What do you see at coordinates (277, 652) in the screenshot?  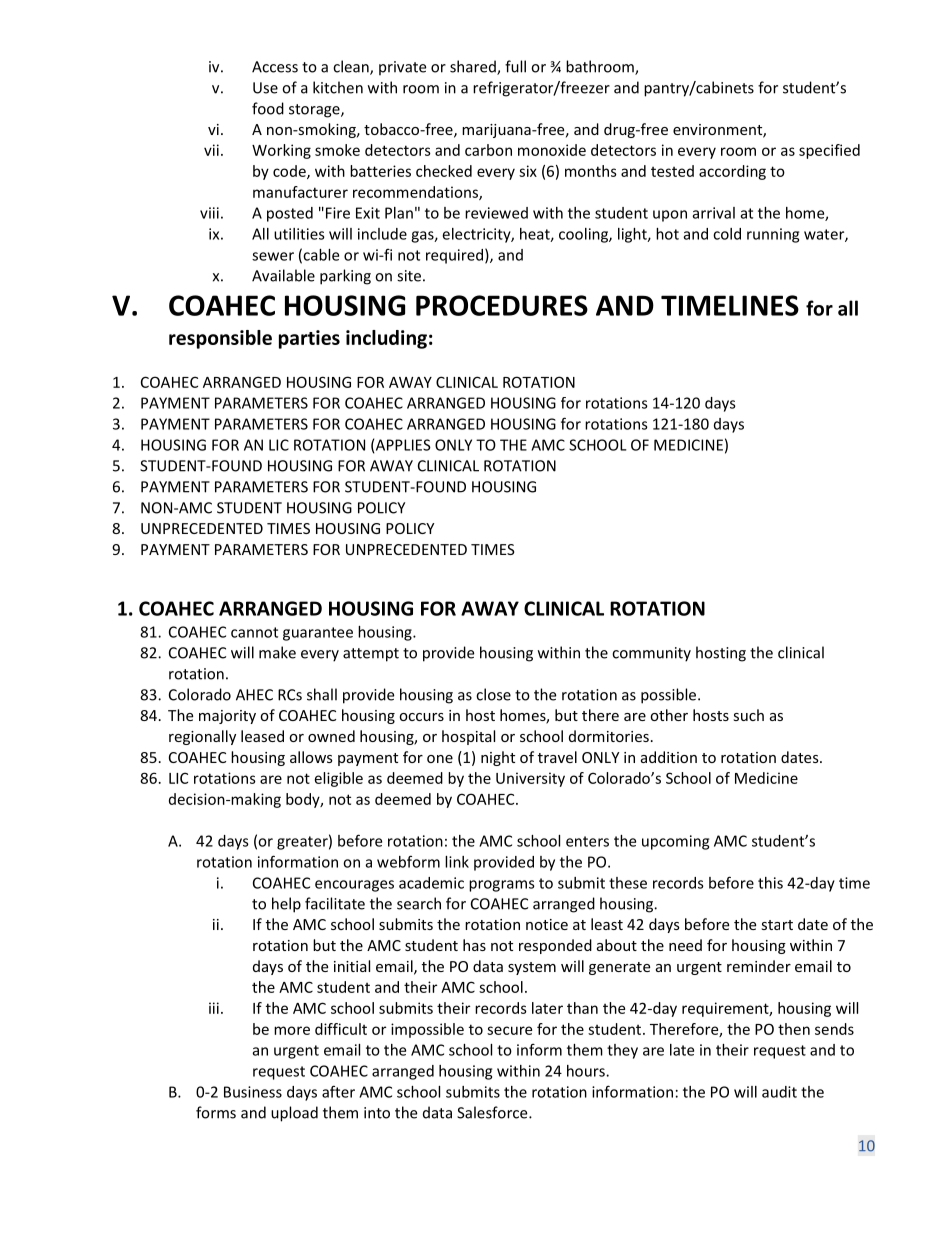 I see `make` at bounding box center [277, 652].
